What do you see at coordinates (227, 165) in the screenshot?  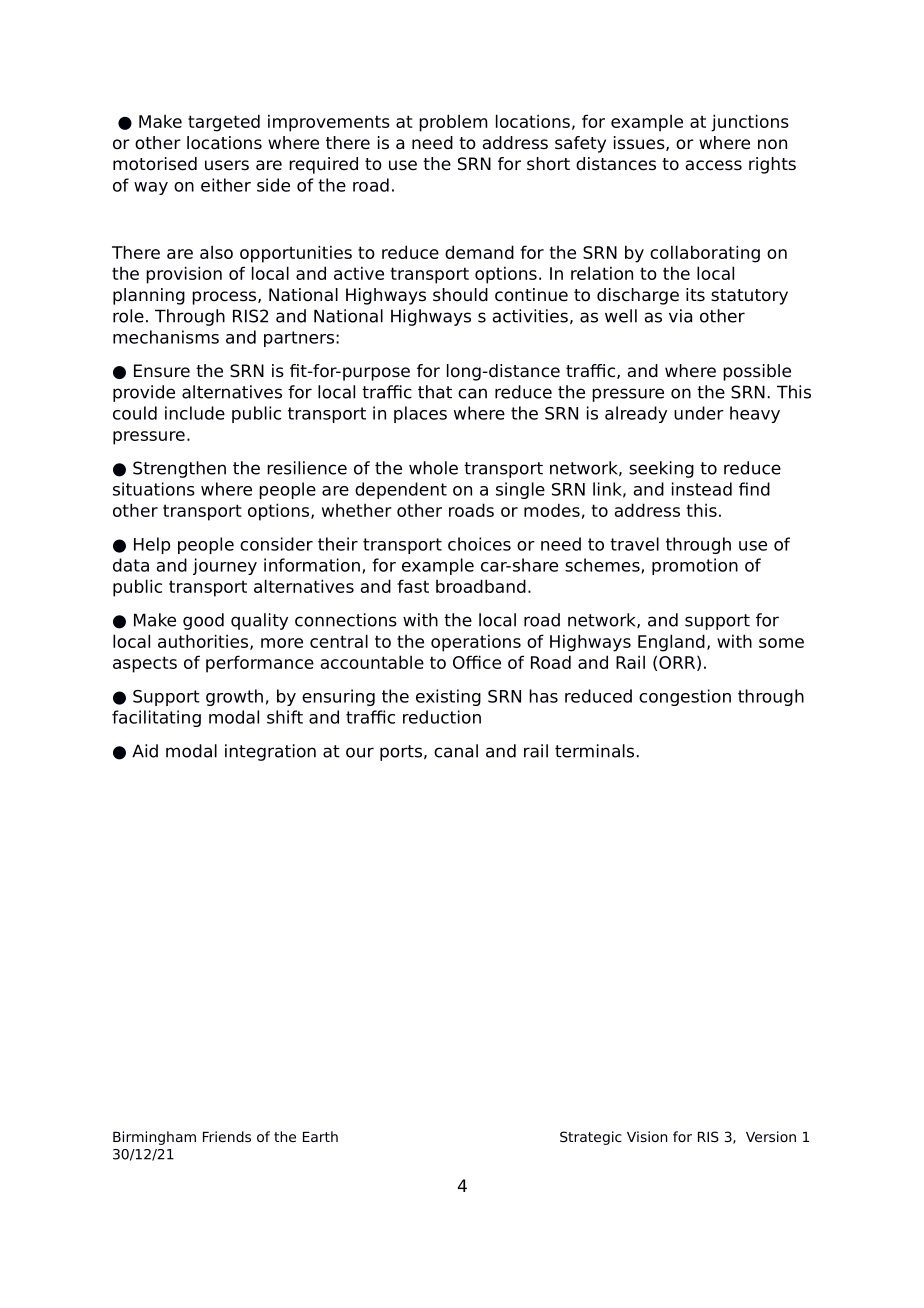 I see `users` at bounding box center [227, 165].
